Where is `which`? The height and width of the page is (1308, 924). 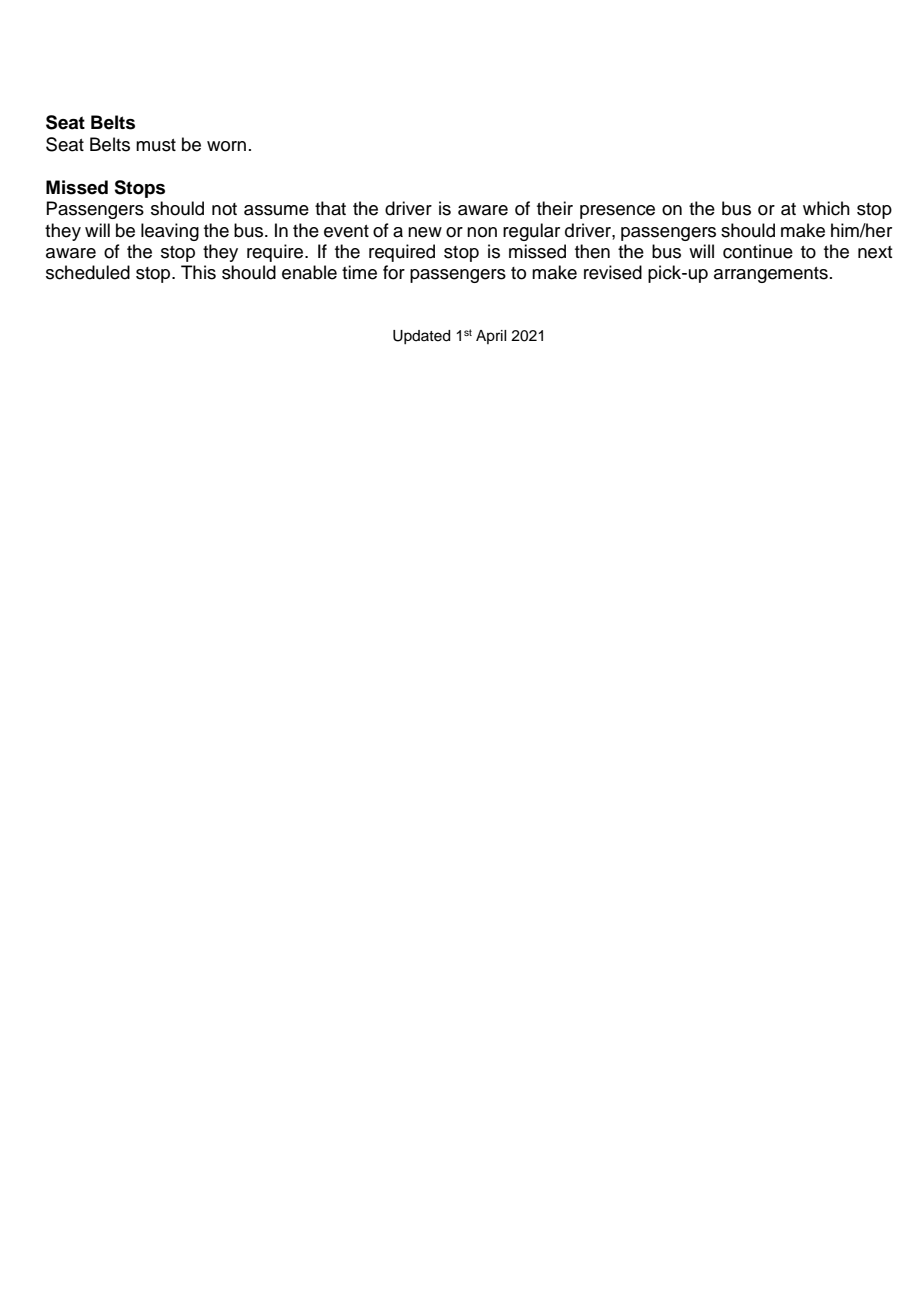 which is located at coordinates (826, 208).
